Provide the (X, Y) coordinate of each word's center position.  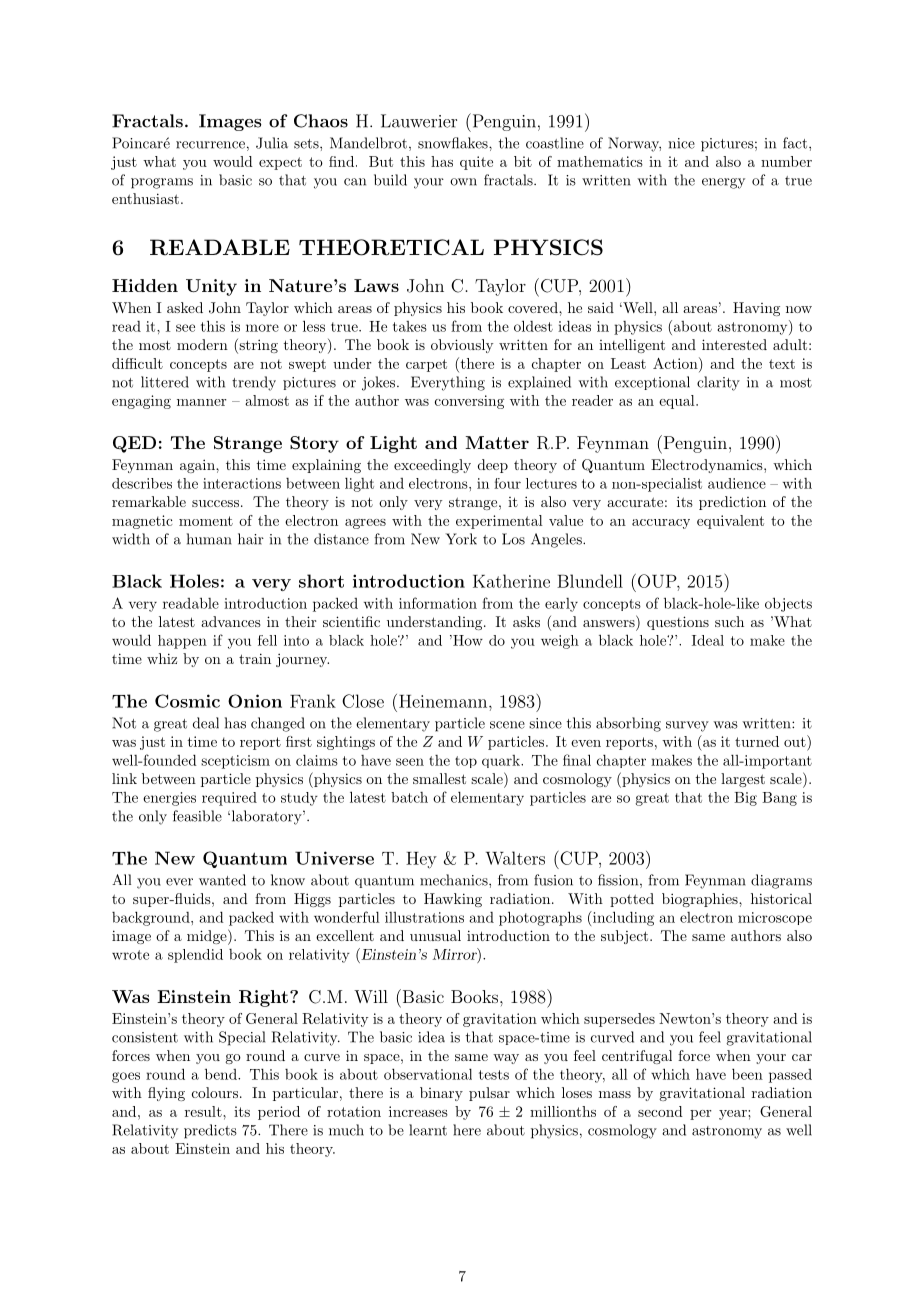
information (438, 603)
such (729, 621)
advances (231, 621)
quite (476, 163)
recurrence (210, 145)
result (204, 1111)
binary (441, 1094)
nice (681, 143)
